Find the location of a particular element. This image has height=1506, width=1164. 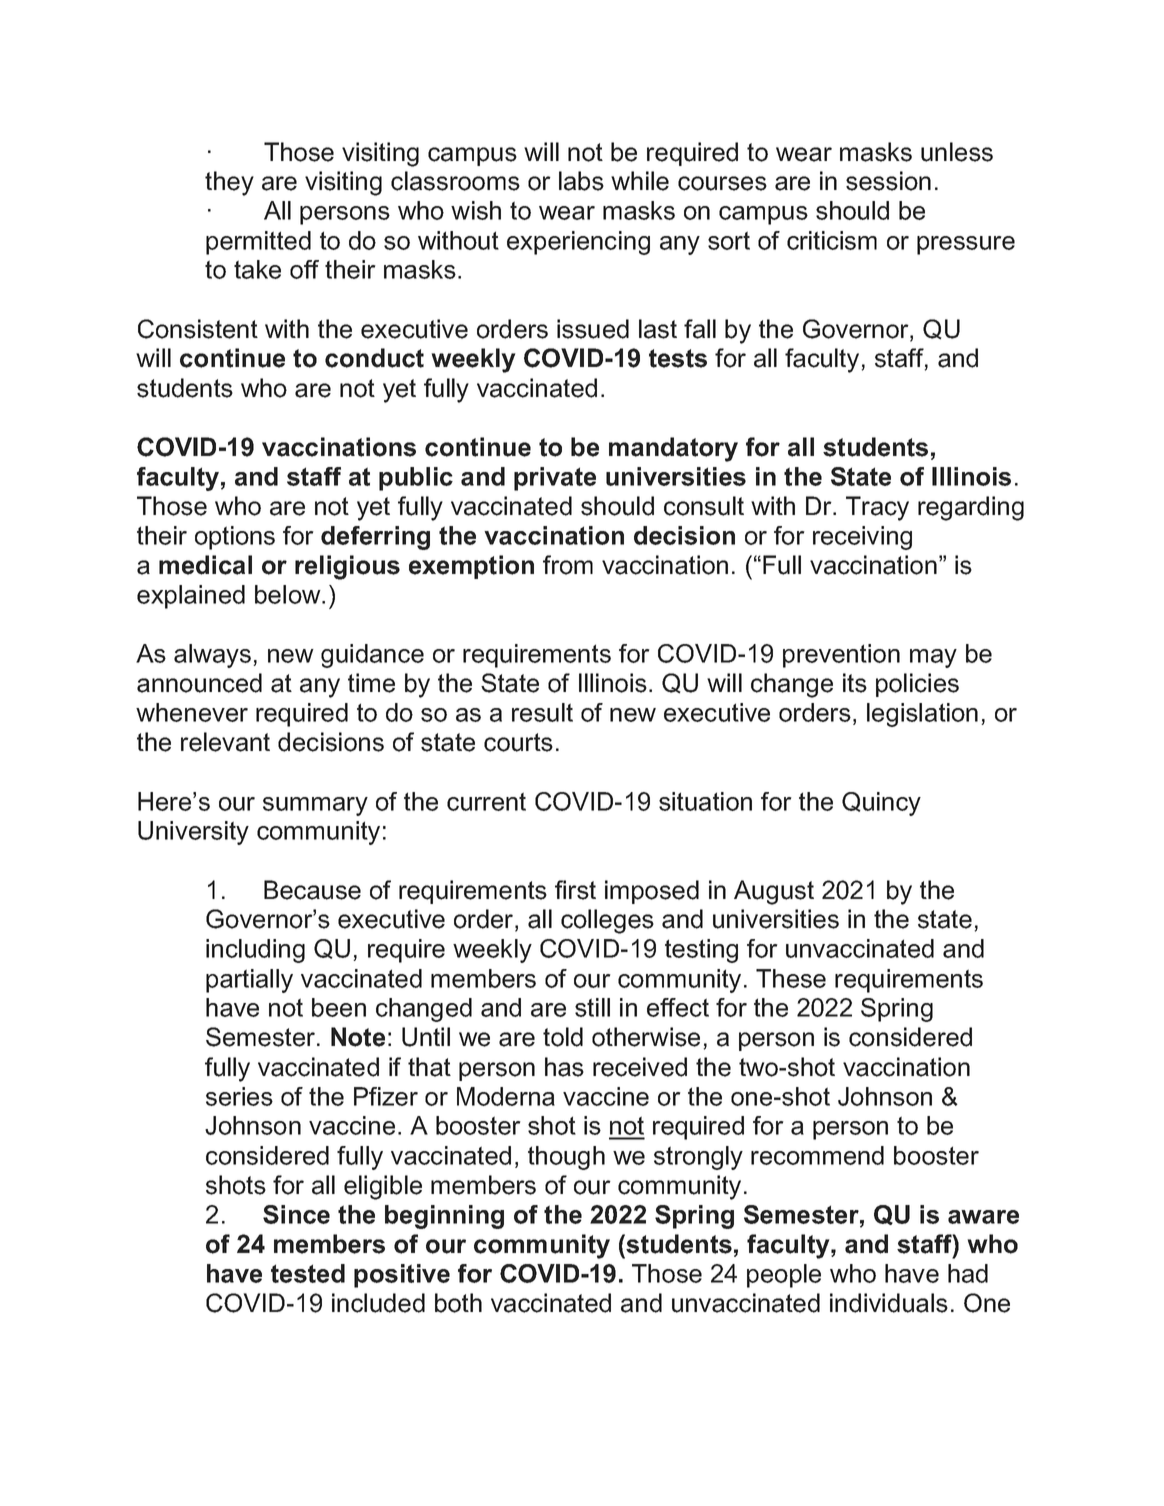

Quincy is located at coordinates (881, 804).
